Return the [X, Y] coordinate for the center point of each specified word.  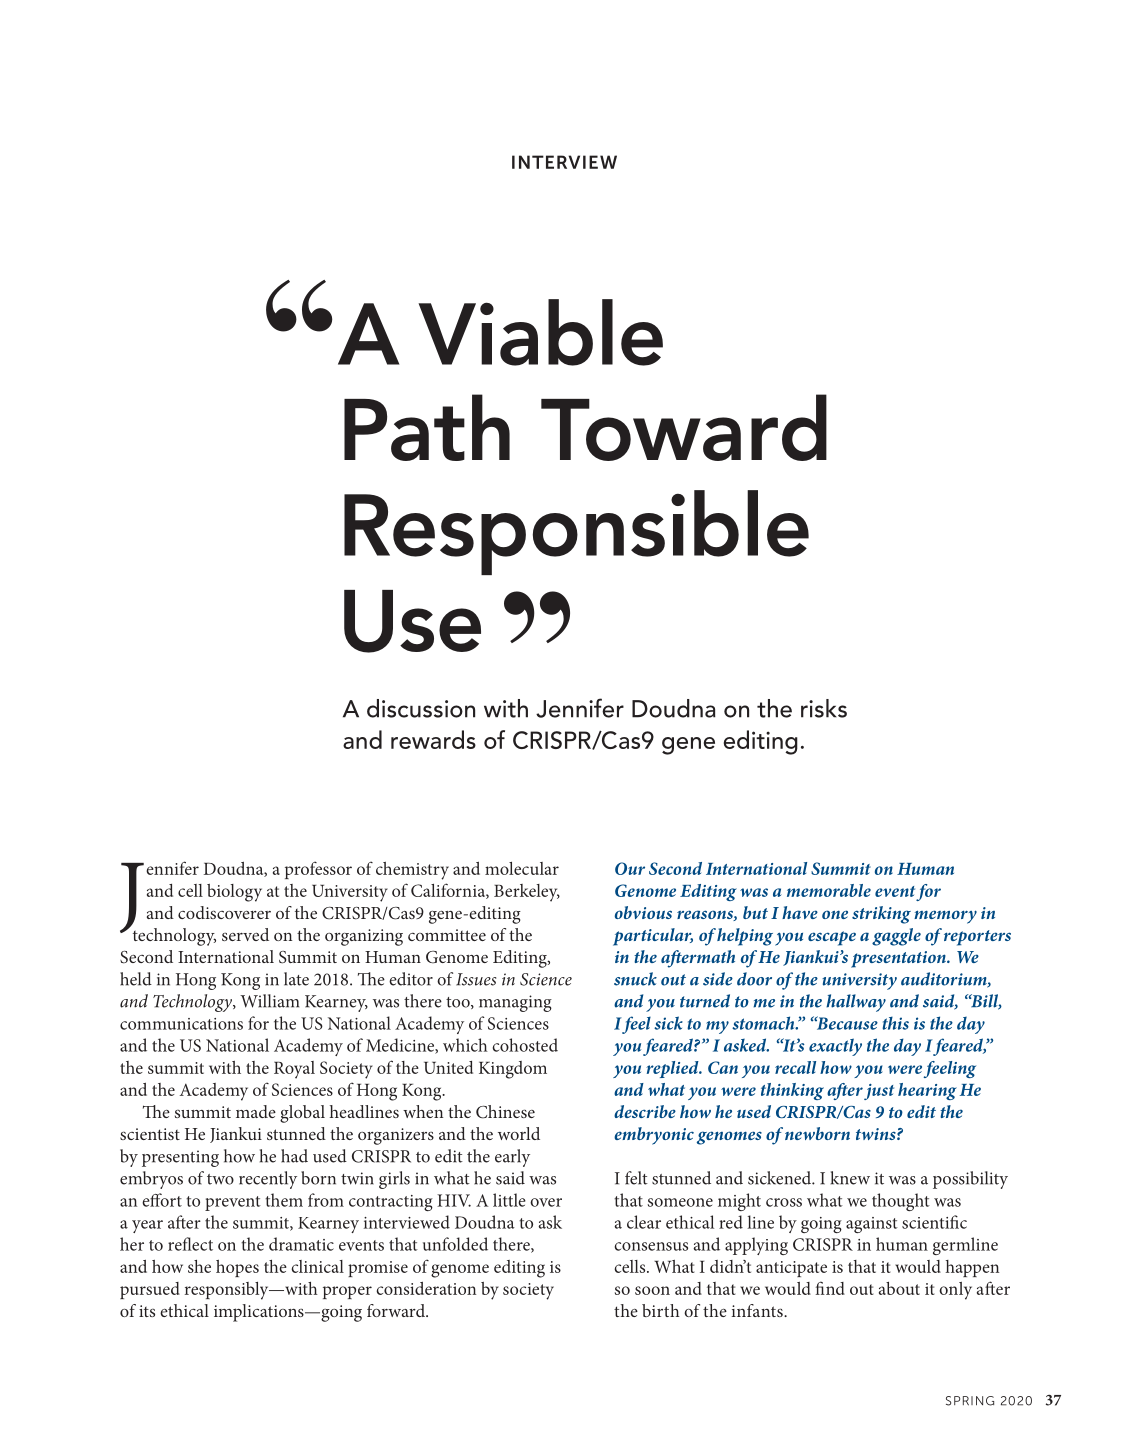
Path [427, 427]
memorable [829, 890]
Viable [540, 332]
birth [661, 1310]
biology [234, 893]
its [147, 1311]
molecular [522, 868]
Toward [684, 427]
